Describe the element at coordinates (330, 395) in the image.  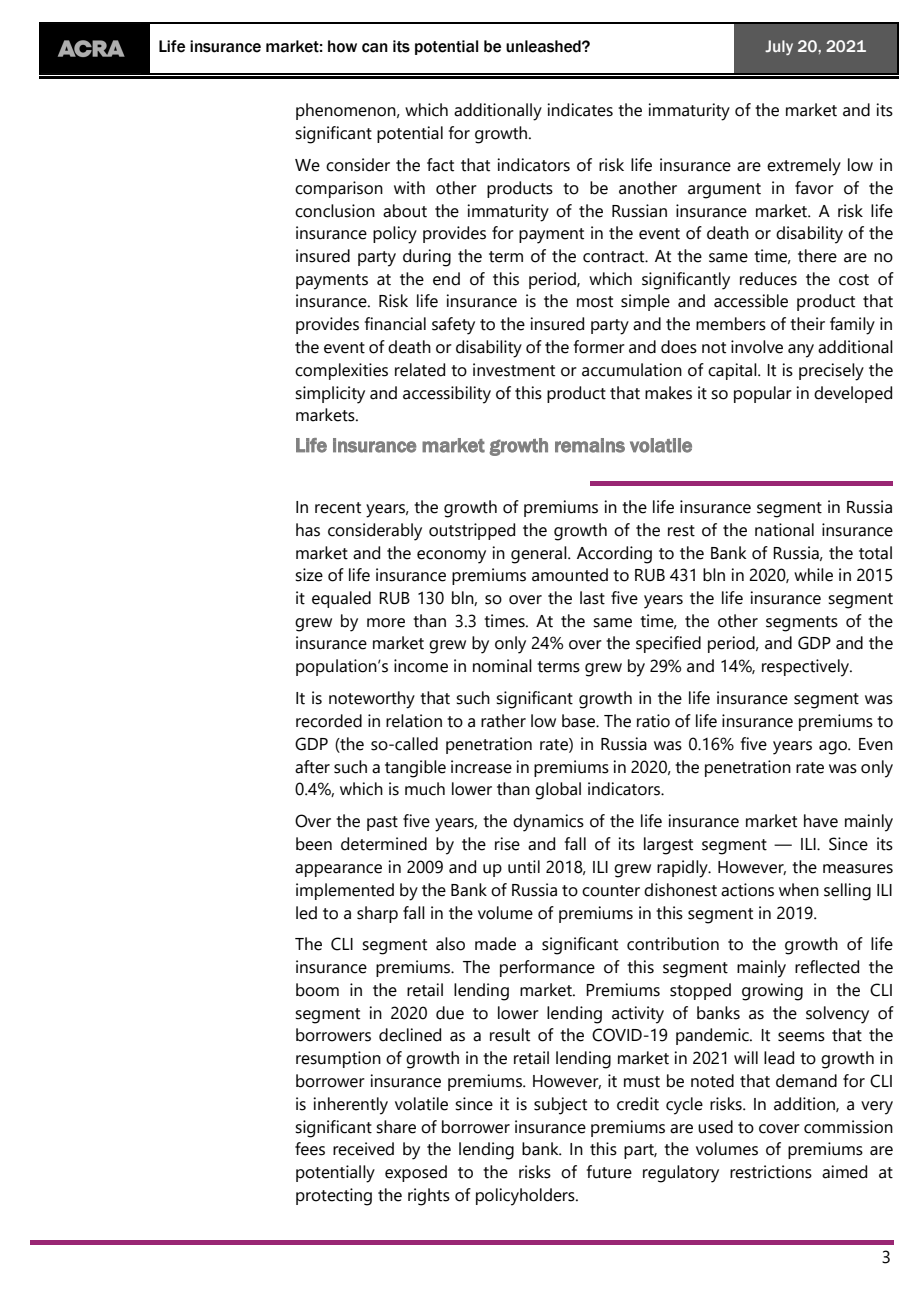
I see `simplicity` at that location.
